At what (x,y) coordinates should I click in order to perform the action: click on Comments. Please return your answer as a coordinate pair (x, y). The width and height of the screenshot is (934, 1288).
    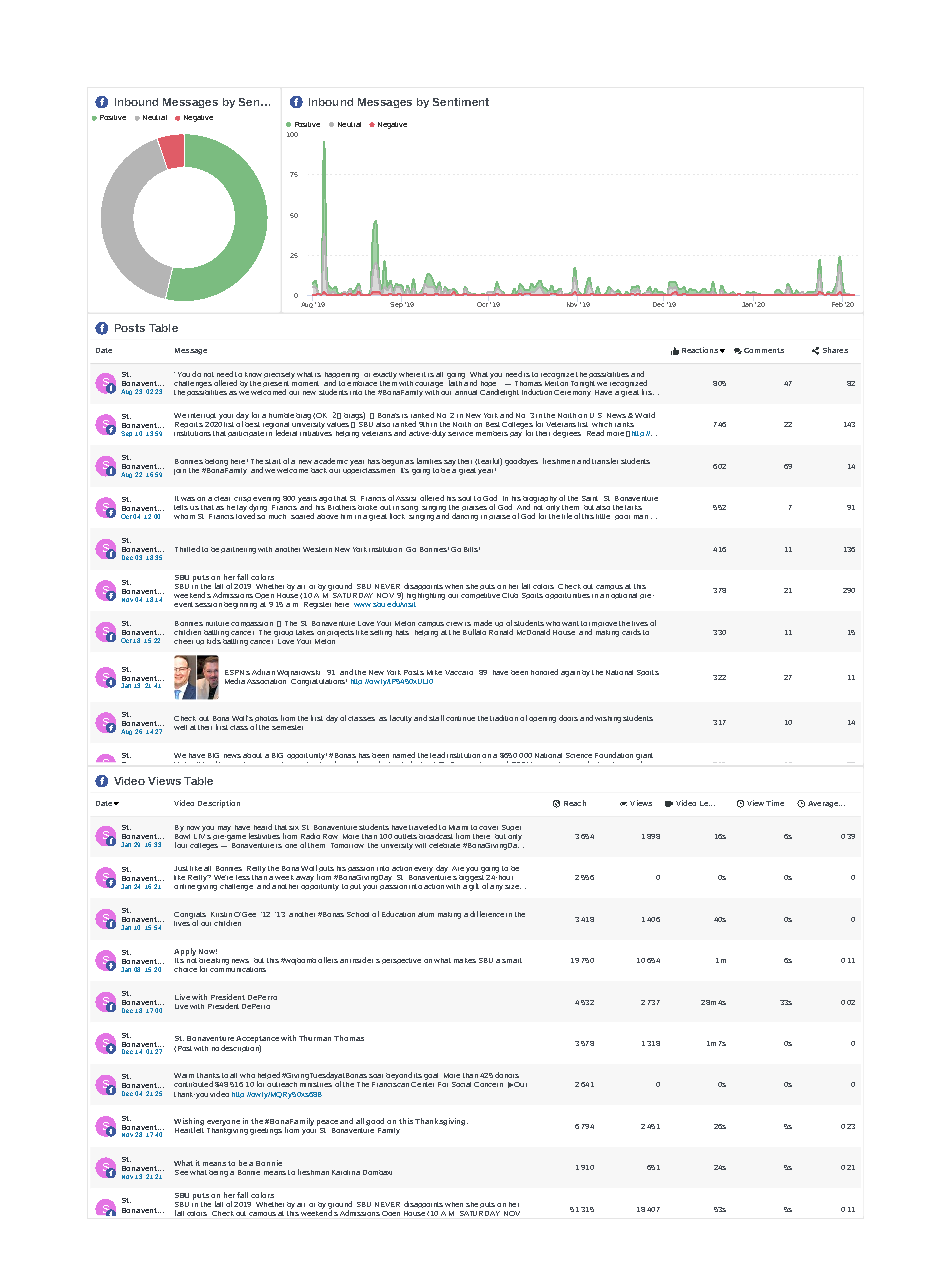
    Looking at the image, I should click on (764, 350).
